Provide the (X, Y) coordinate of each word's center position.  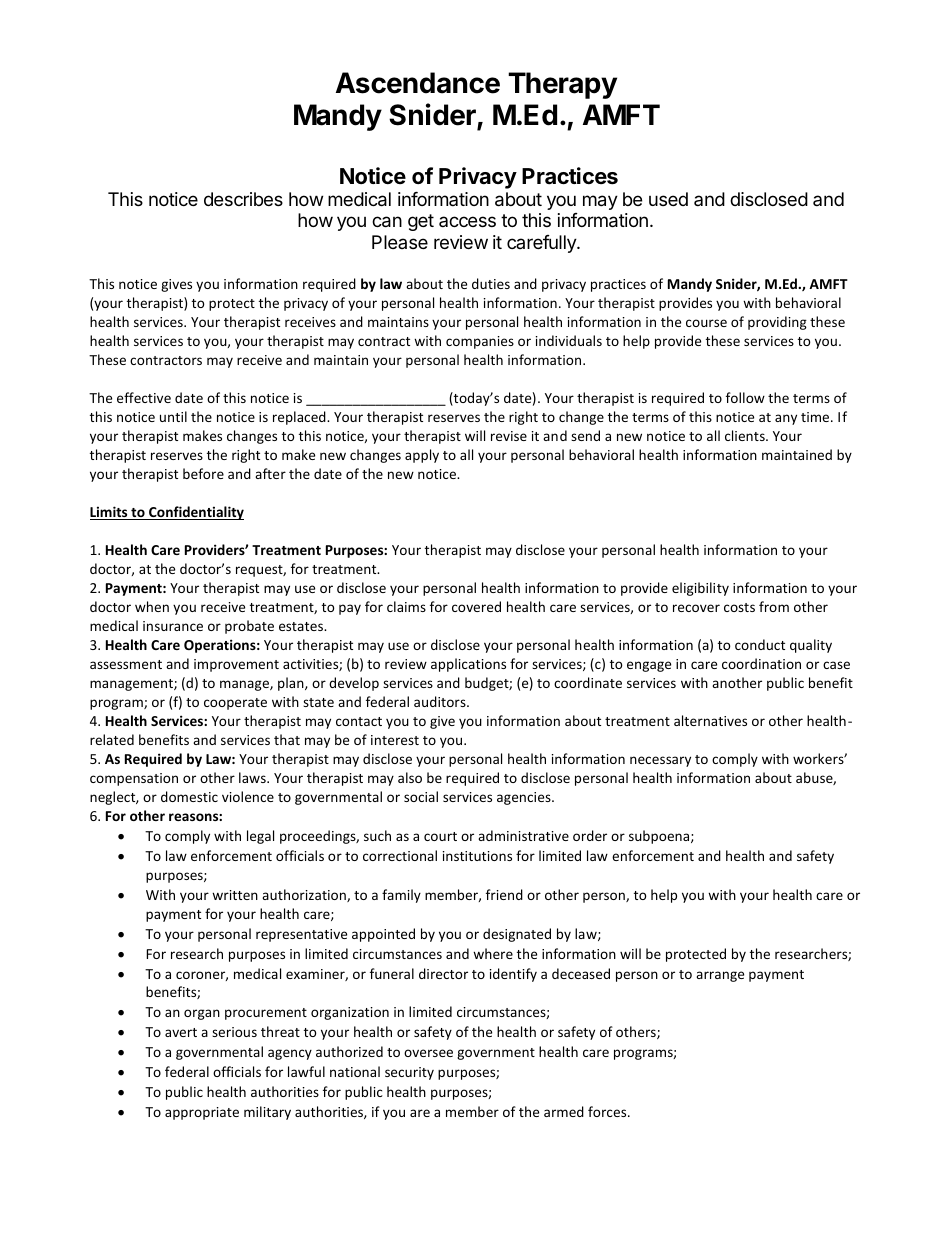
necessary (660, 761)
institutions (477, 856)
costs (739, 607)
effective (144, 397)
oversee (428, 1053)
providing (777, 323)
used (668, 199)
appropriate (202, 1113)
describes (243, 199)
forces (608, 1111)
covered (476, 606)
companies (480, 342)
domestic (189, 796)
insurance (173, 626)
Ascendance (418, 83)
